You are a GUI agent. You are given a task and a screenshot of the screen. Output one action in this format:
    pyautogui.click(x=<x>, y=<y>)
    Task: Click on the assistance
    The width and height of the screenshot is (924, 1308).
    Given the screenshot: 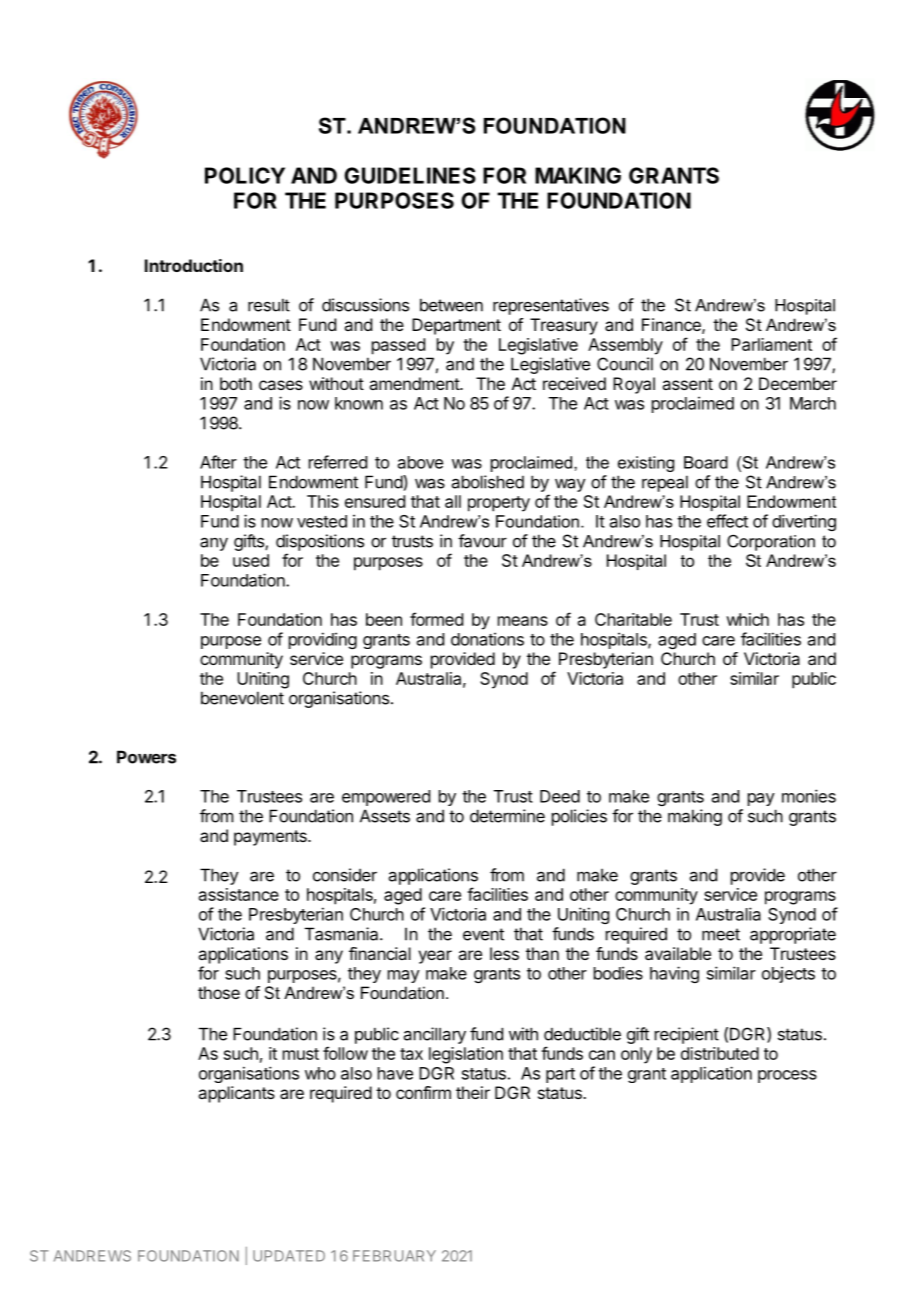 What is the action you would take?
    pyautogui.click(x=239, y=894)
